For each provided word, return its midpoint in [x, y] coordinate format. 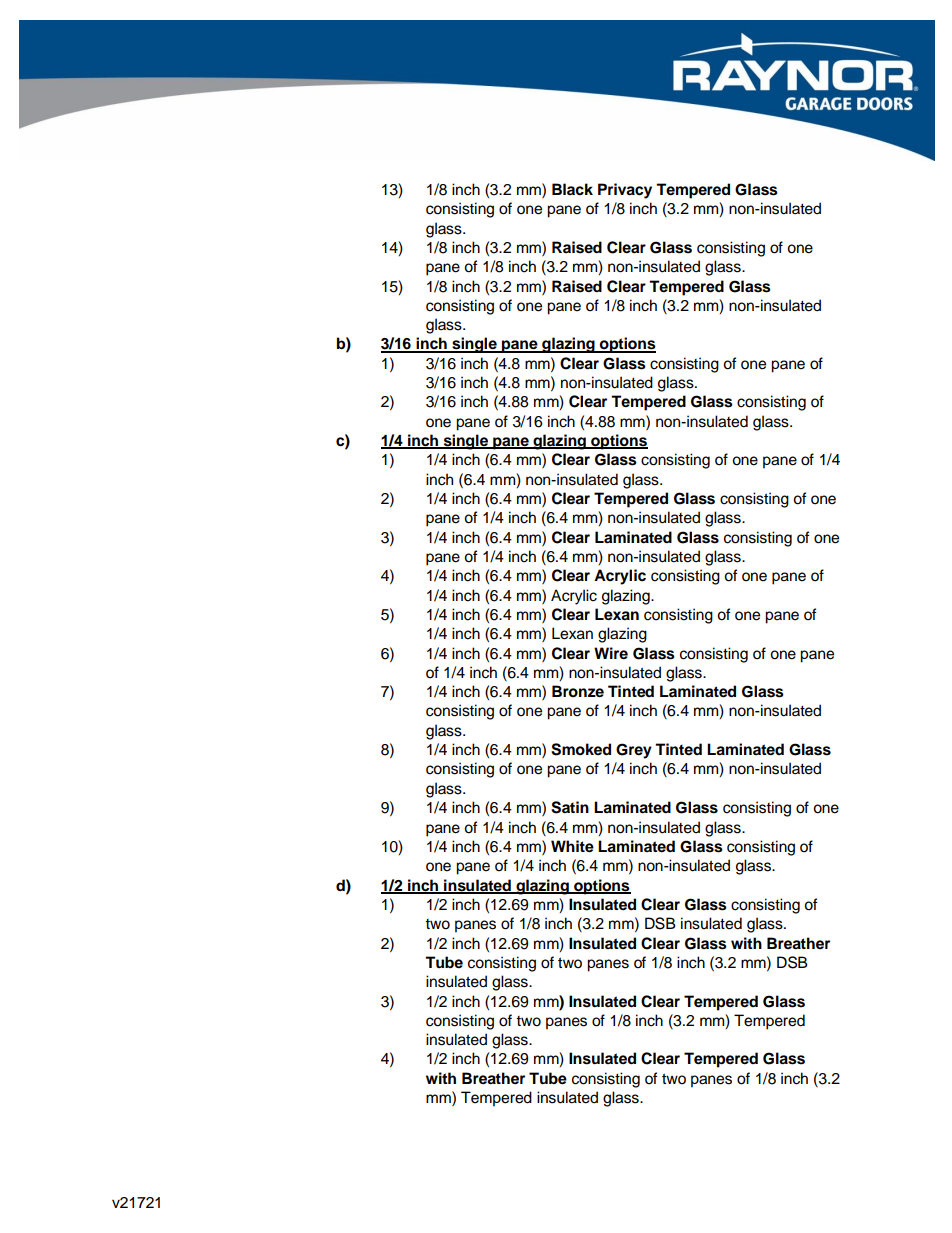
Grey [634, 751]
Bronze [578, 691]
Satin [570, 807]
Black [572, 189]
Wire [611, 653]
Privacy [625, 191]
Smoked [581, 749]
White [572, 846]
